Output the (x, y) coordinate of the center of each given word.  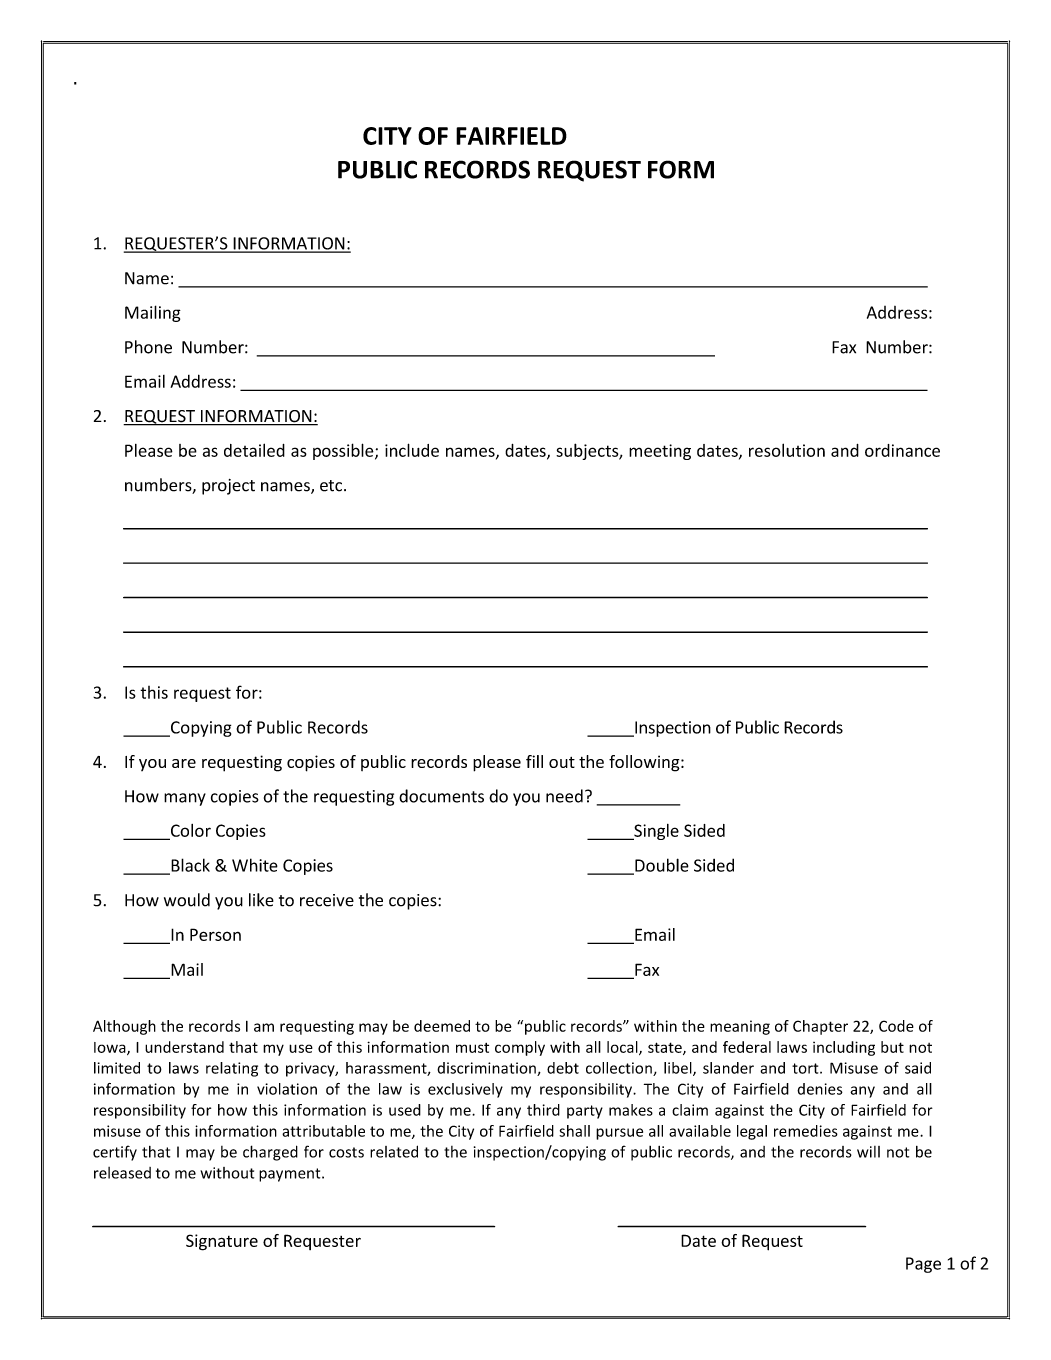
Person (215, 934)
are (184, 763)
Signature (222, 1242)
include (412, 450)
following (645, 763)
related (394, 1151)
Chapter (820, 1027)
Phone (148, 347)
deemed (442, 1026)
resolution (787, 450)
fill (534, 761)
